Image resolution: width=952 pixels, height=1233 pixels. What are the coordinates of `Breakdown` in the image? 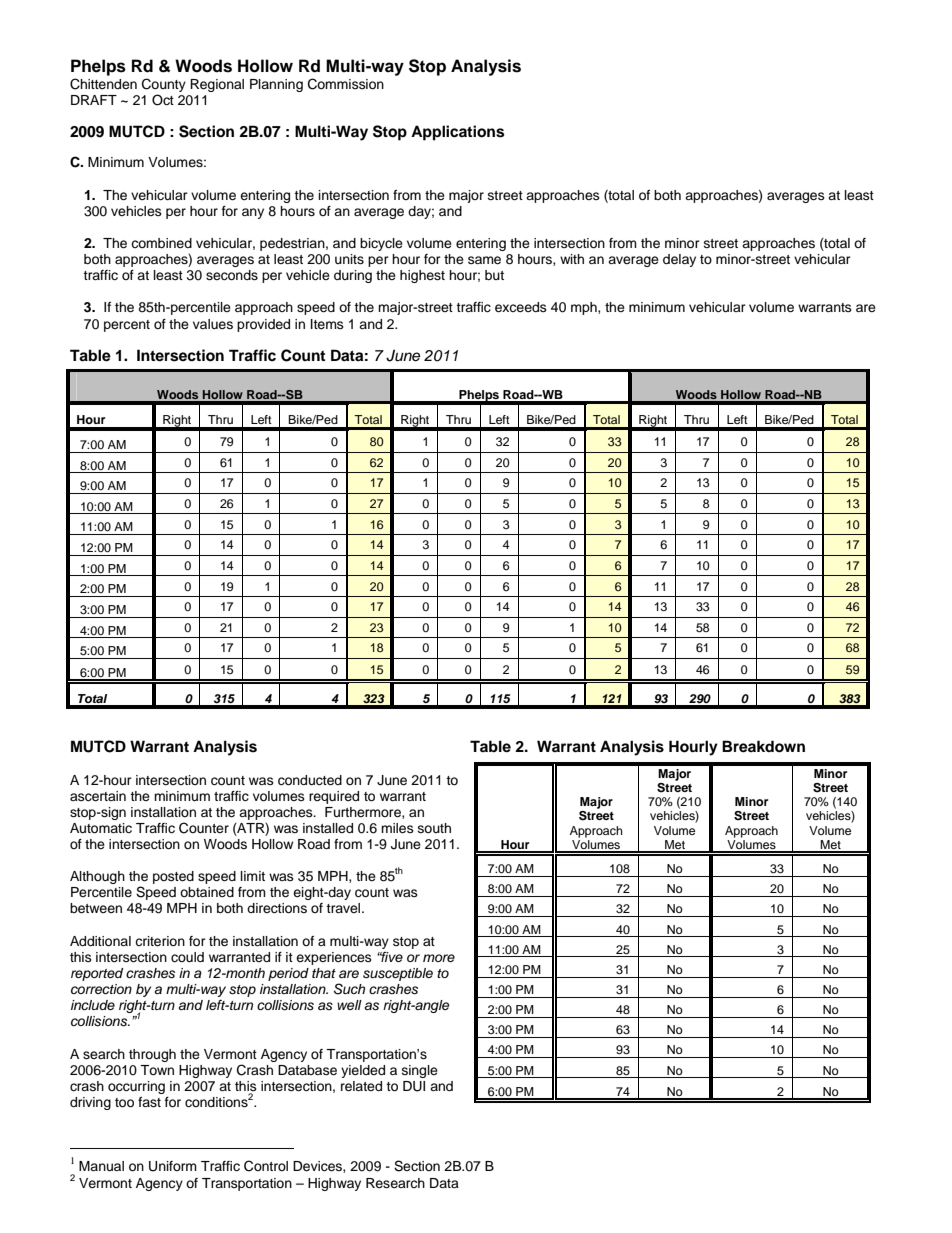 It's located at (763, 746).
